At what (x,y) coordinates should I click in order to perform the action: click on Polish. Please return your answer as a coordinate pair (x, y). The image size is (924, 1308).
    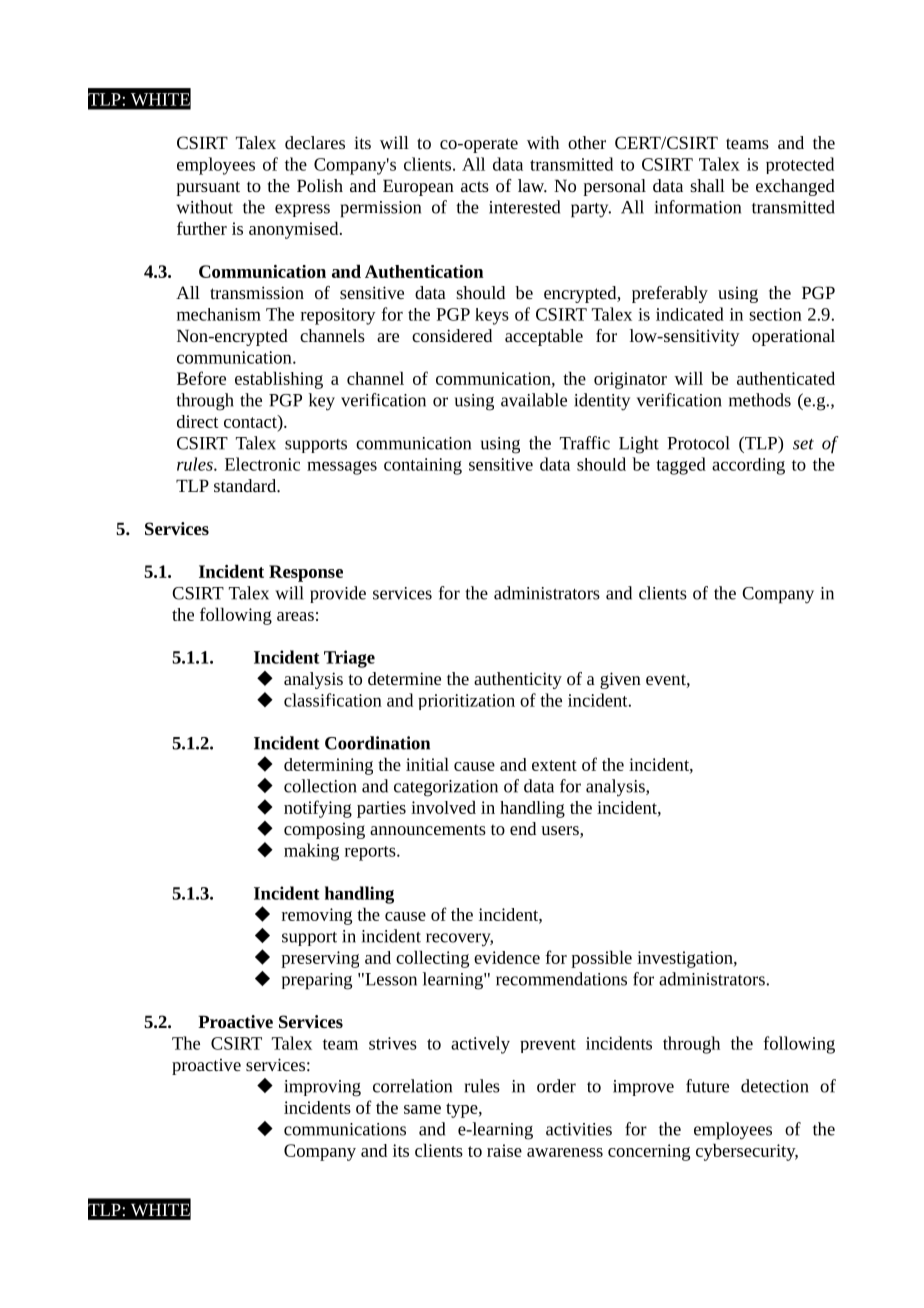
    Looking at the image, I should click on (320, 185).
